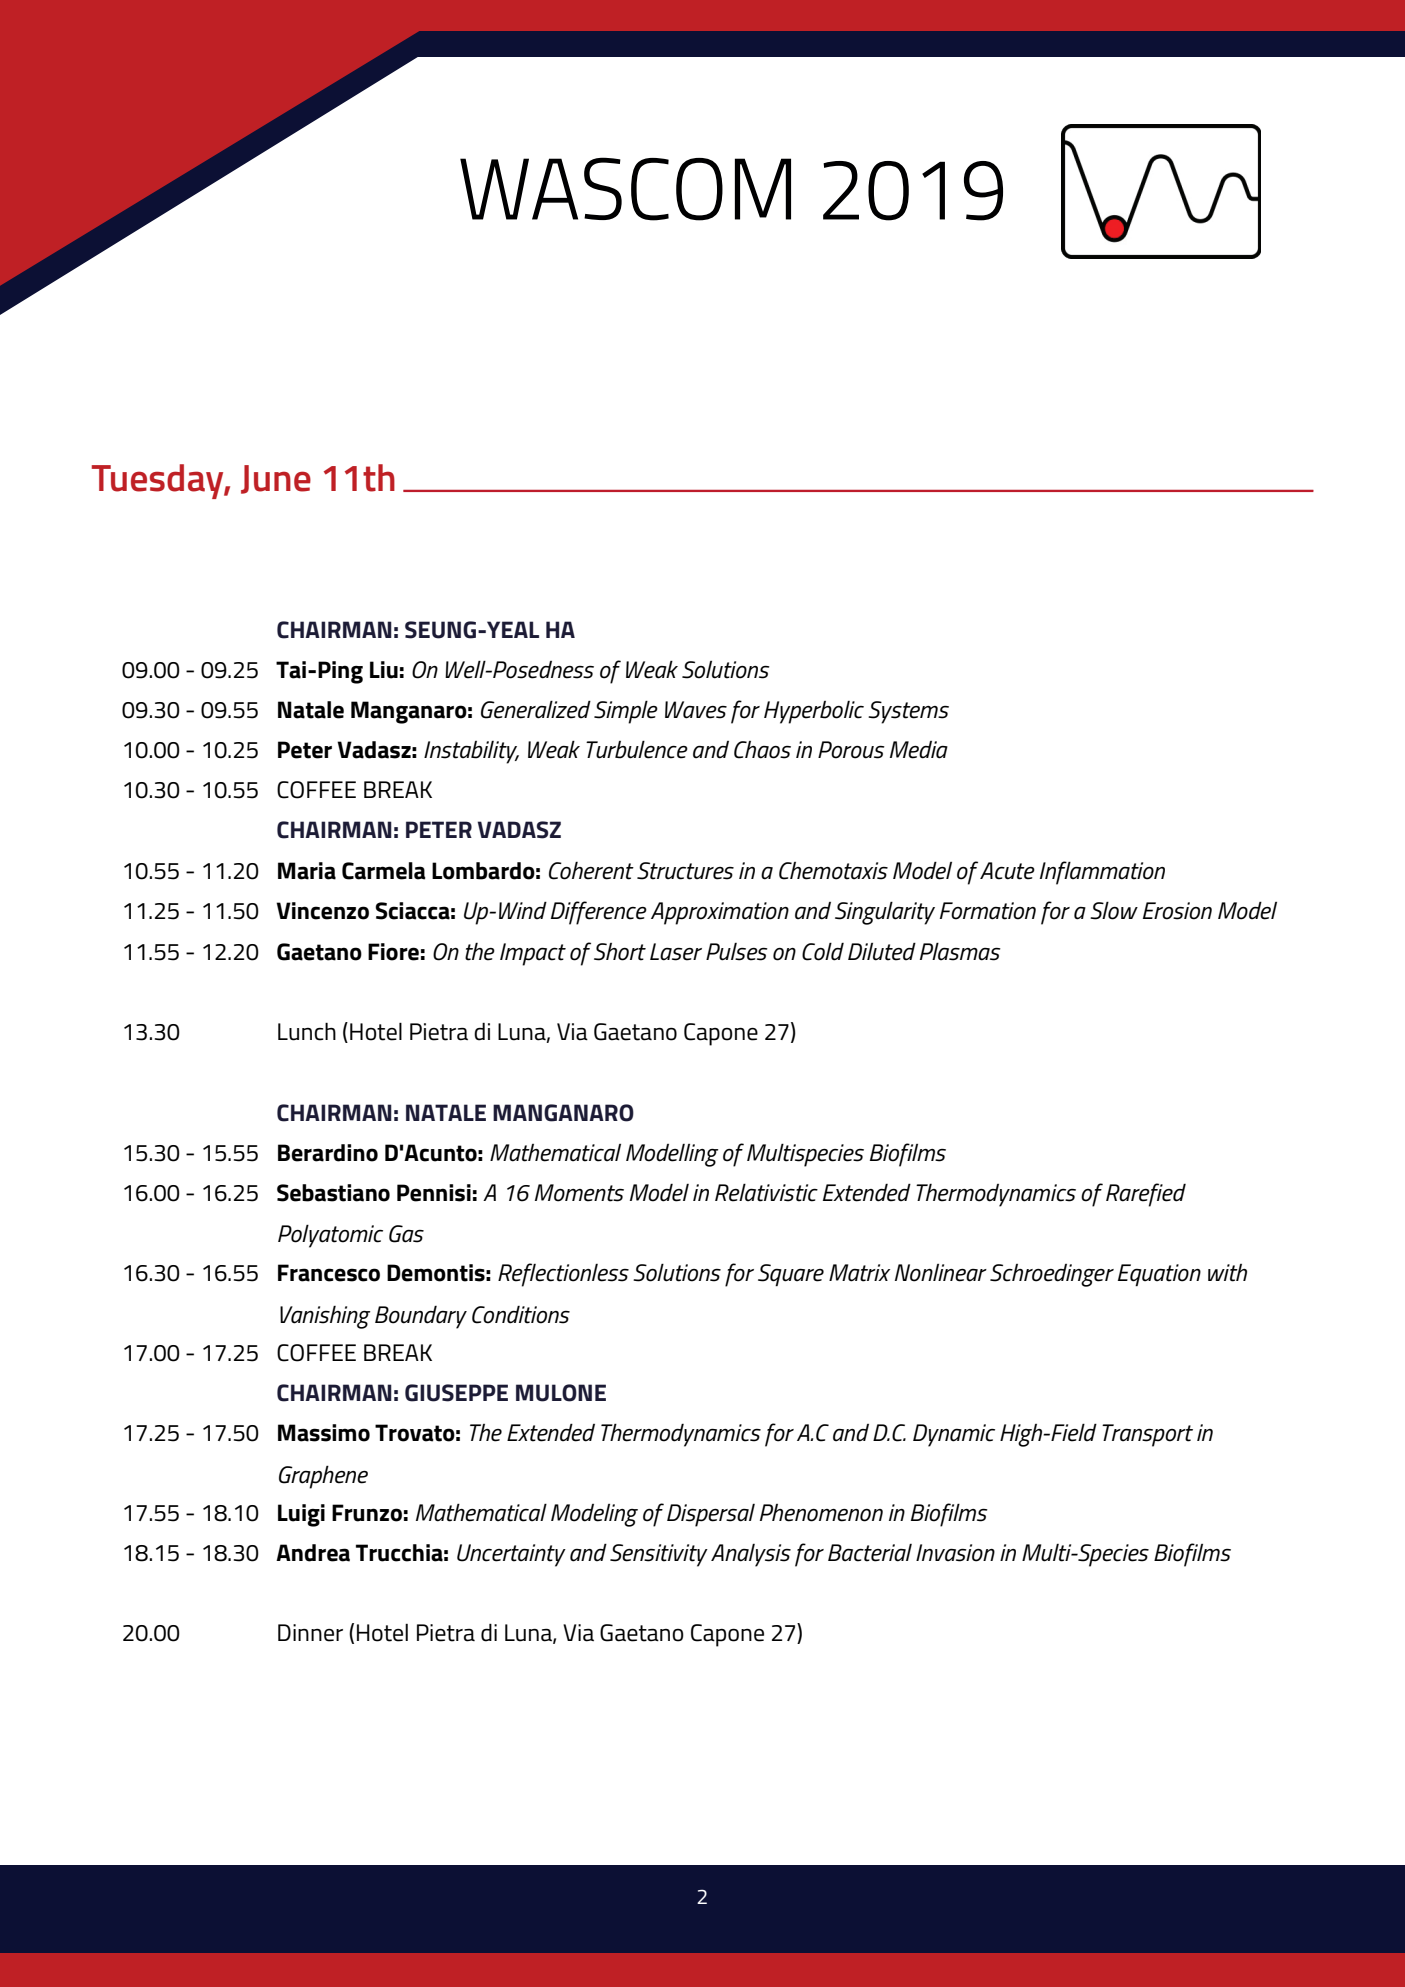  I want to click on Gas, so click(406, 1234).
